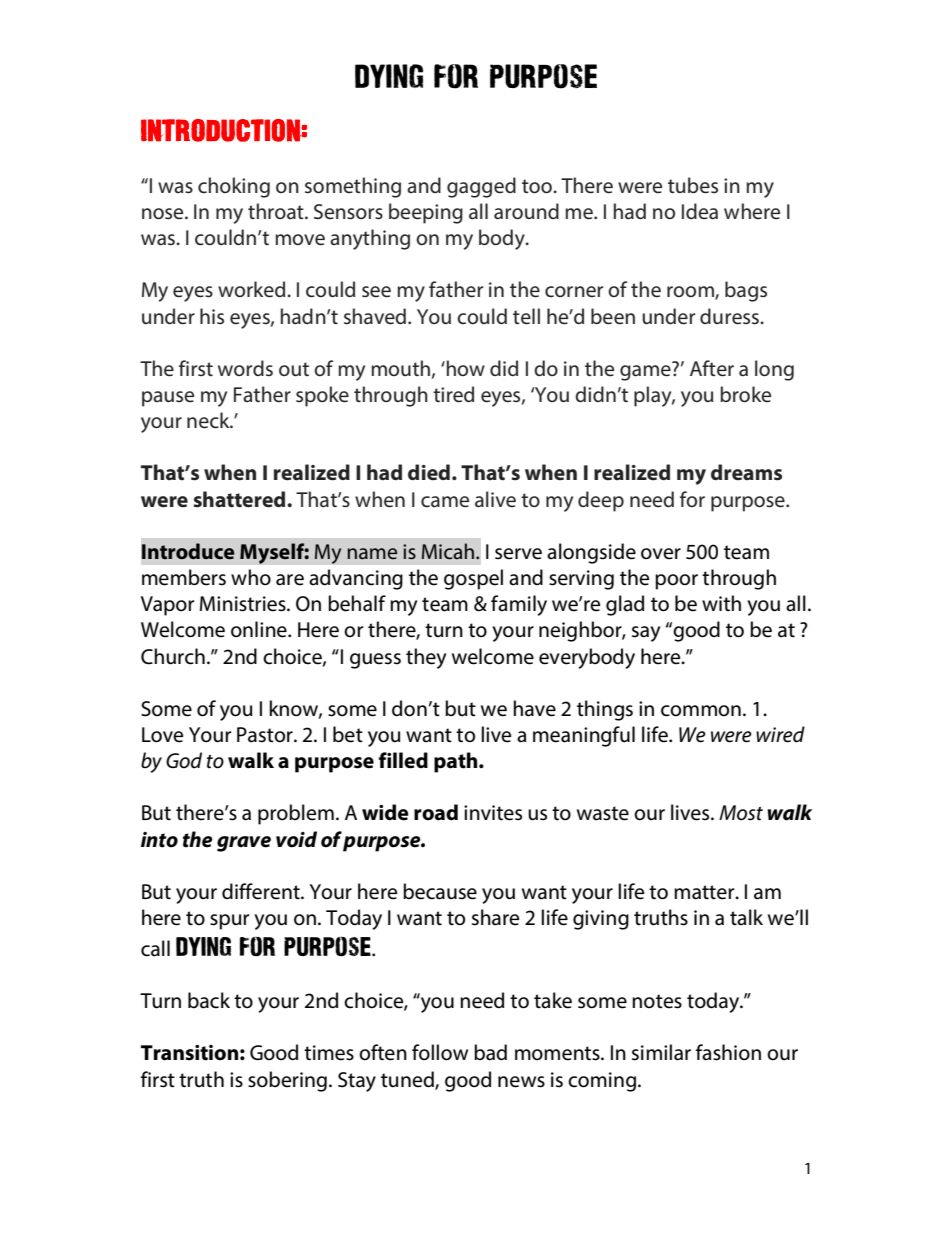 The width and height of the image is (952, 1233). I want to click on tubes, so click(693, 185).
